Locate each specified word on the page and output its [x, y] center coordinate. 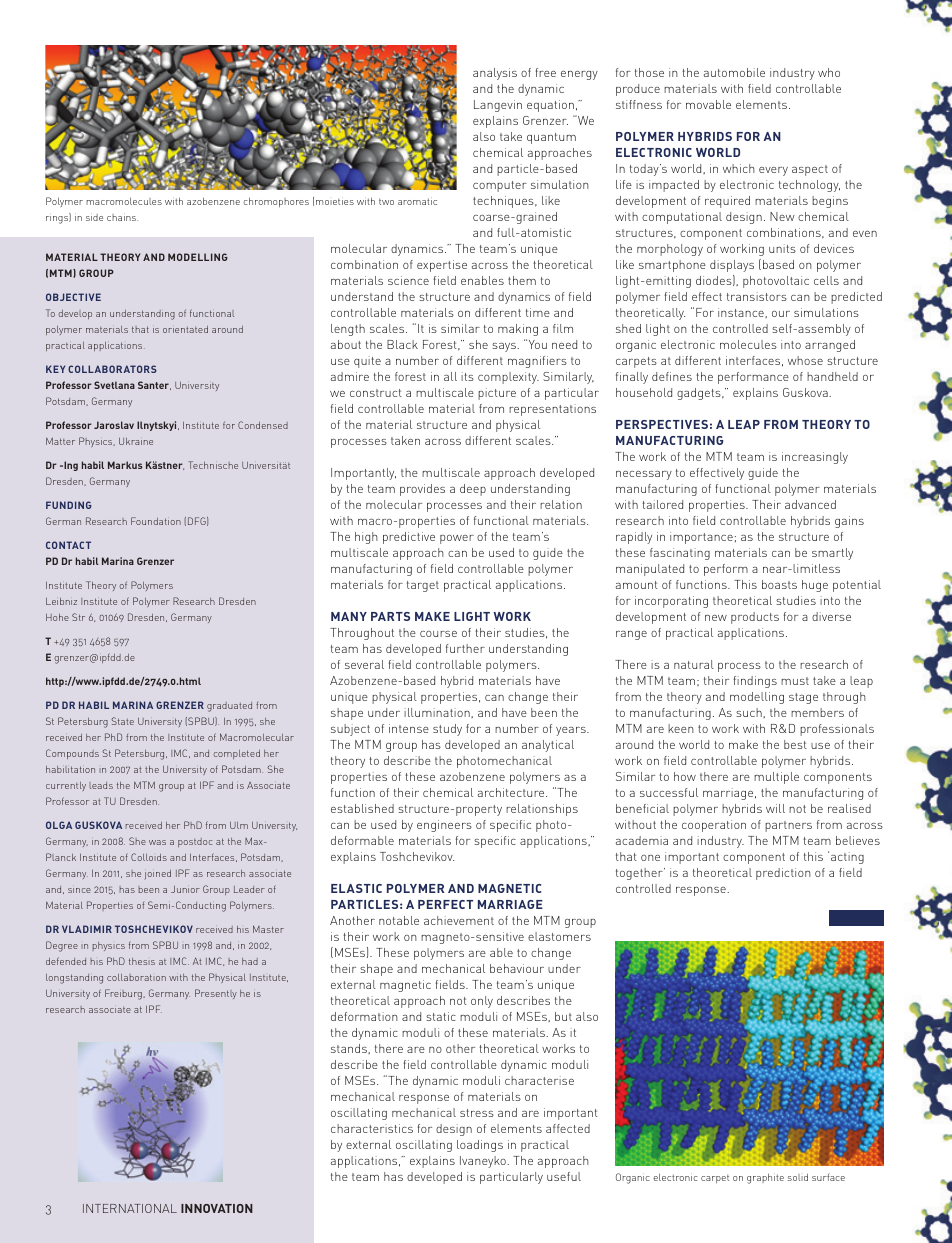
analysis [495, 74]
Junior [185, 889]
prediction [783, 874]
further [465, 648]
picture [497, 394]
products [755, 618]
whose [805, 360]
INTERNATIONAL [130, 1208]
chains [122, 217]
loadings [480, 1146]
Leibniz [61, 601]
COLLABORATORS [112, 369]
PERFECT [445, 904]
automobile [734, 72]
